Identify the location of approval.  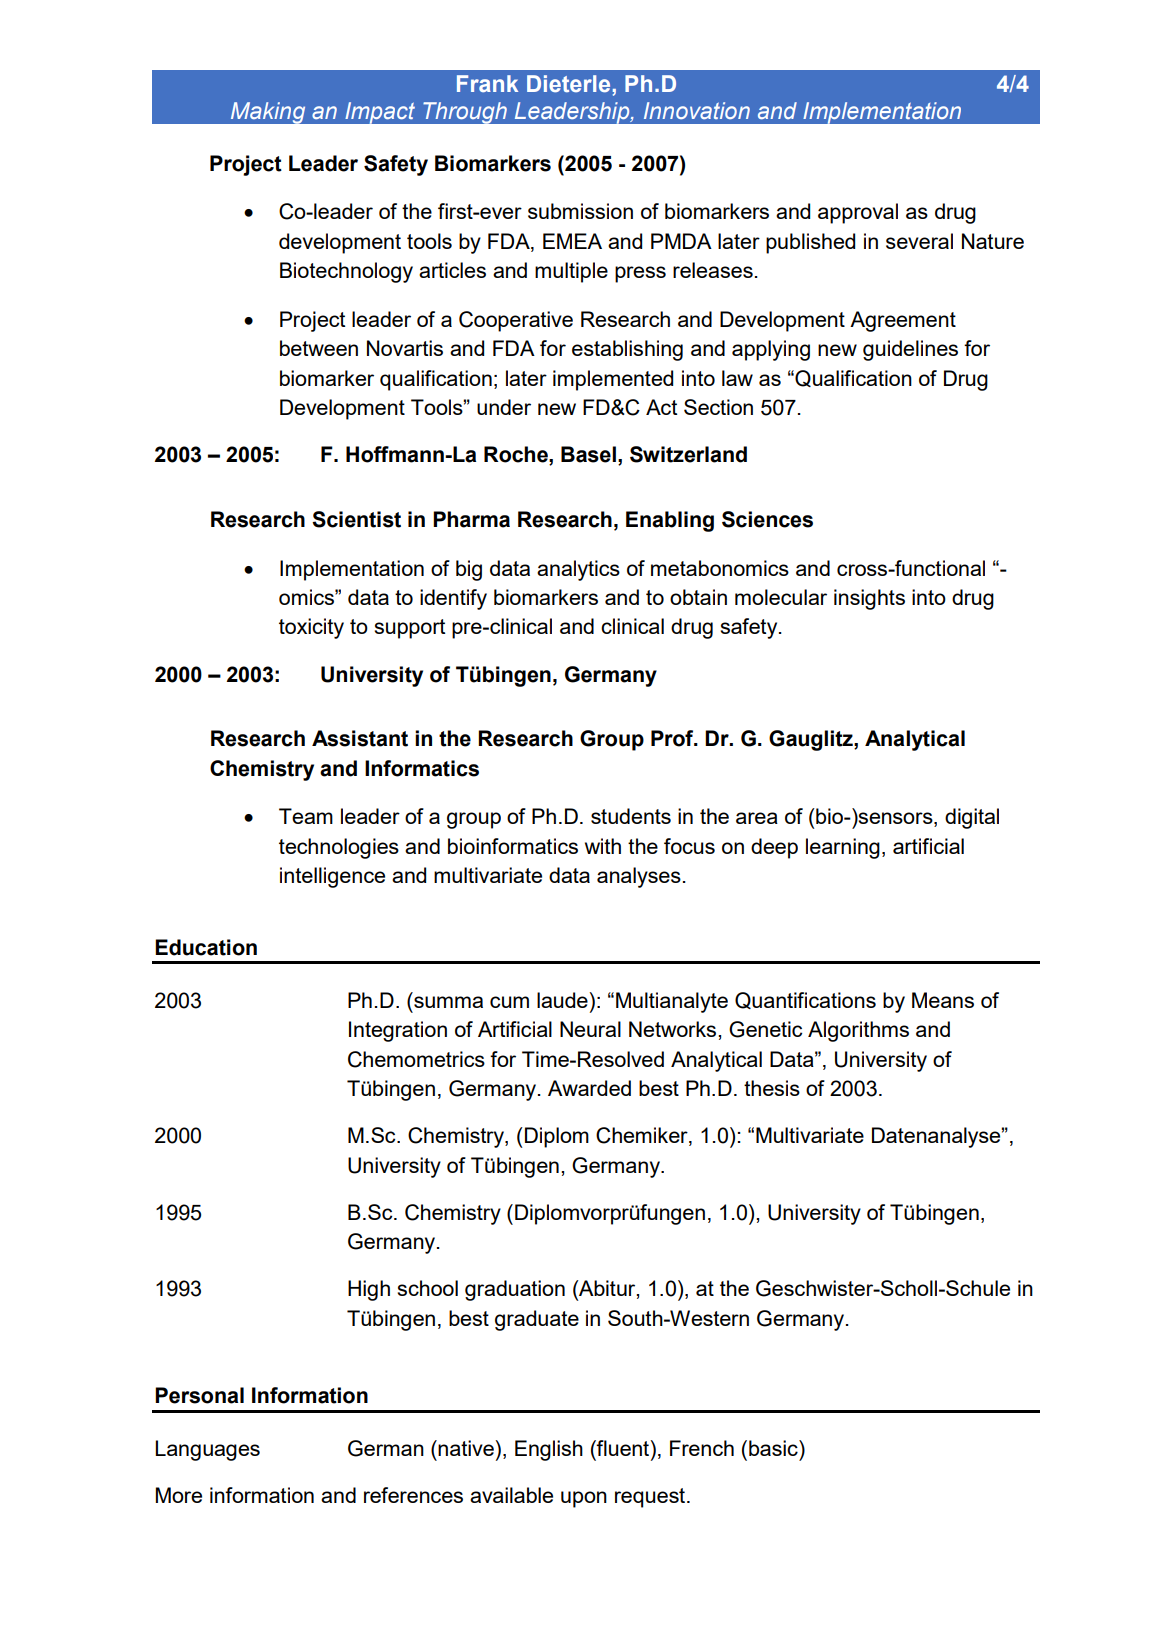
(858, 213).
